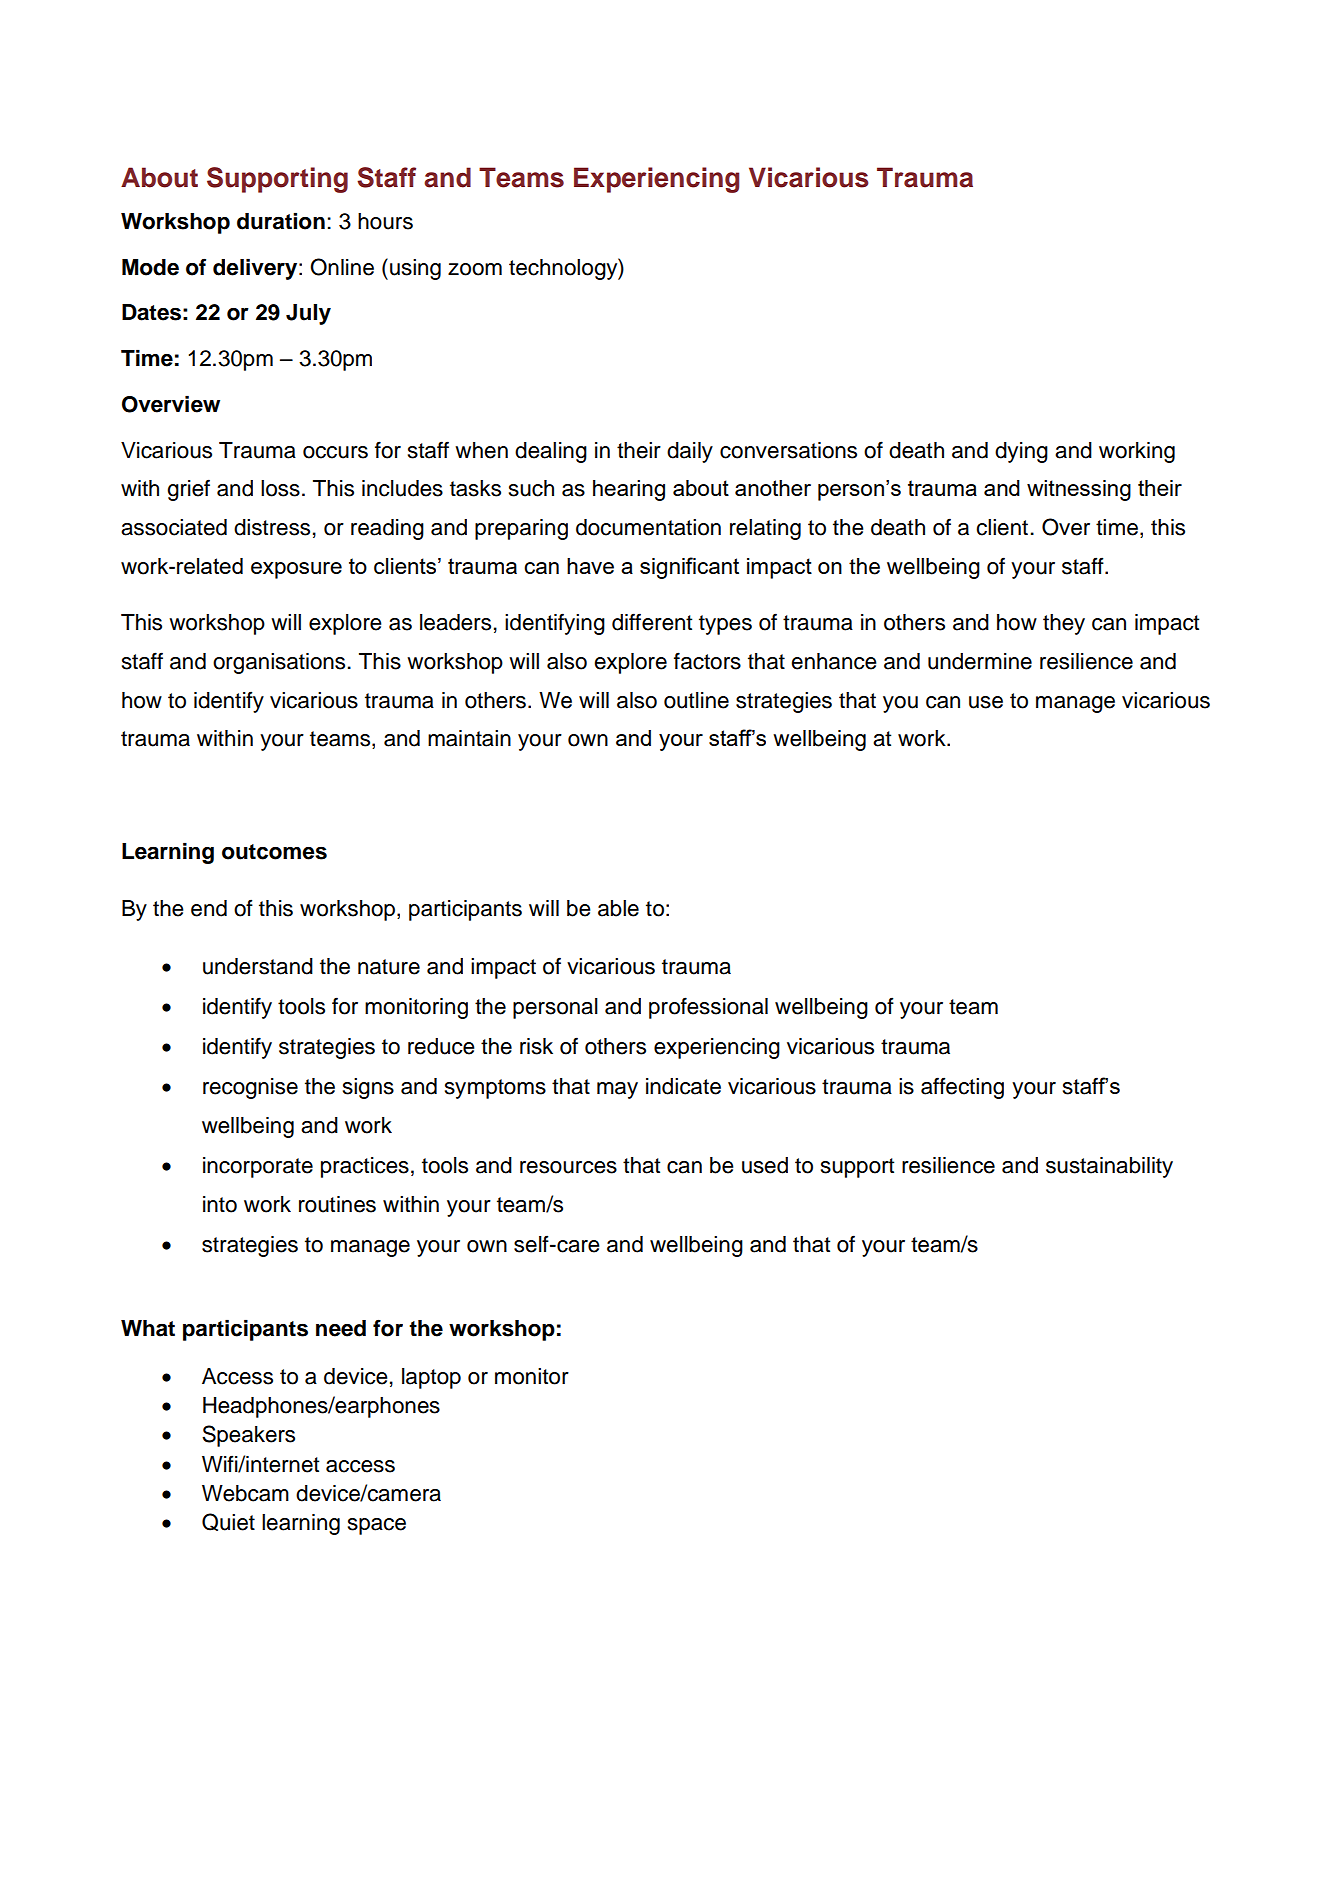  I want to click on outcomes, so click(274, 852).
